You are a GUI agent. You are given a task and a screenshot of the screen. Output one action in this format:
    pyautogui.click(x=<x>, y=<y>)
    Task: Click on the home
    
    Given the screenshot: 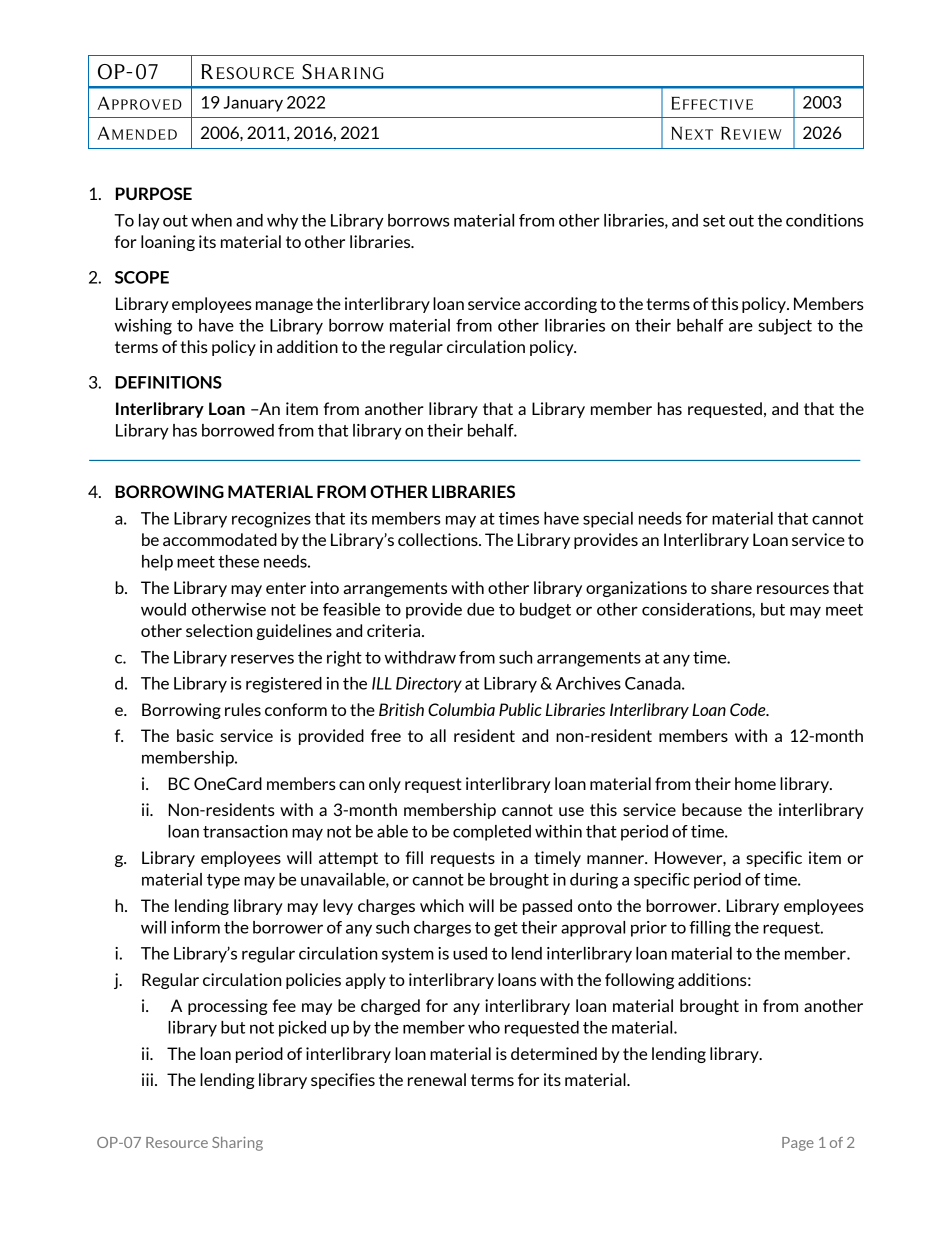 What is the action you would take?
    pyautogui.click(x=755, y=783)
